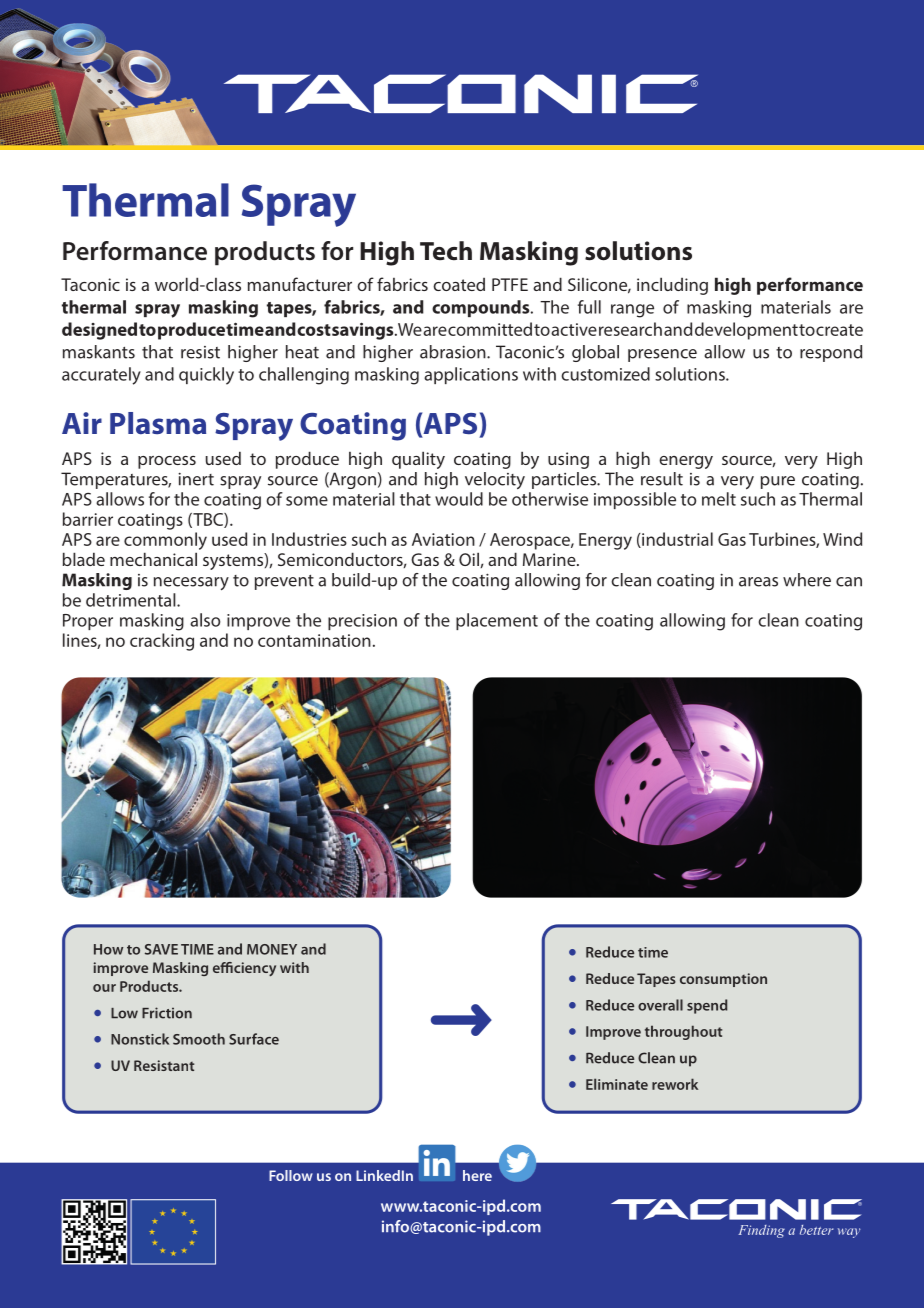  Describe the element at coordinates (497, 621) in the document. I see `placement` at that location.
